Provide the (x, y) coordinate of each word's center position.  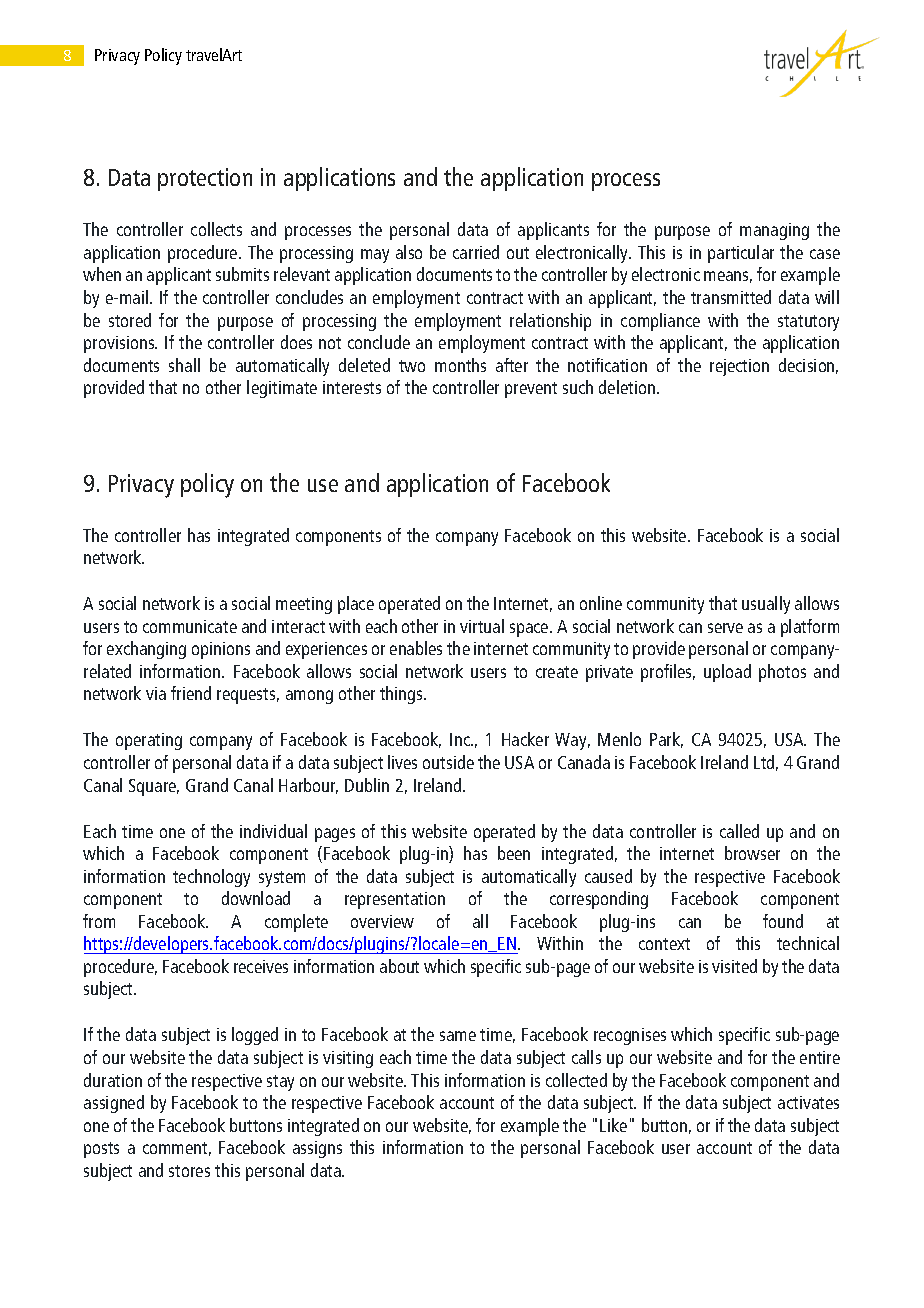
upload (727, 673)
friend (191, 693)
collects (216, 229)
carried (476, 252)
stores (189, 1171)
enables (416, 648)
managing (774, 231)
